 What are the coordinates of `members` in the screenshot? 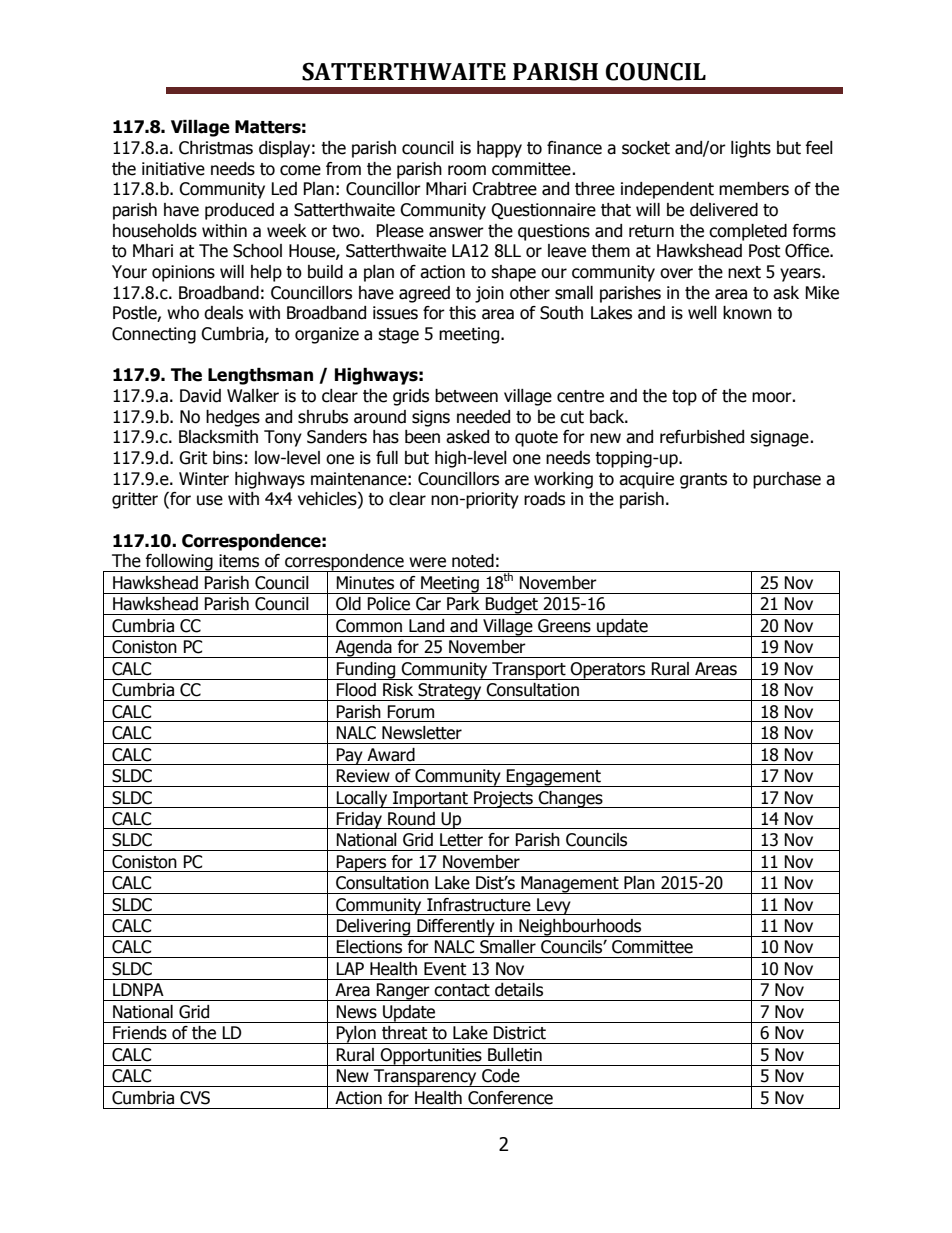 It's located at (754, 189).
